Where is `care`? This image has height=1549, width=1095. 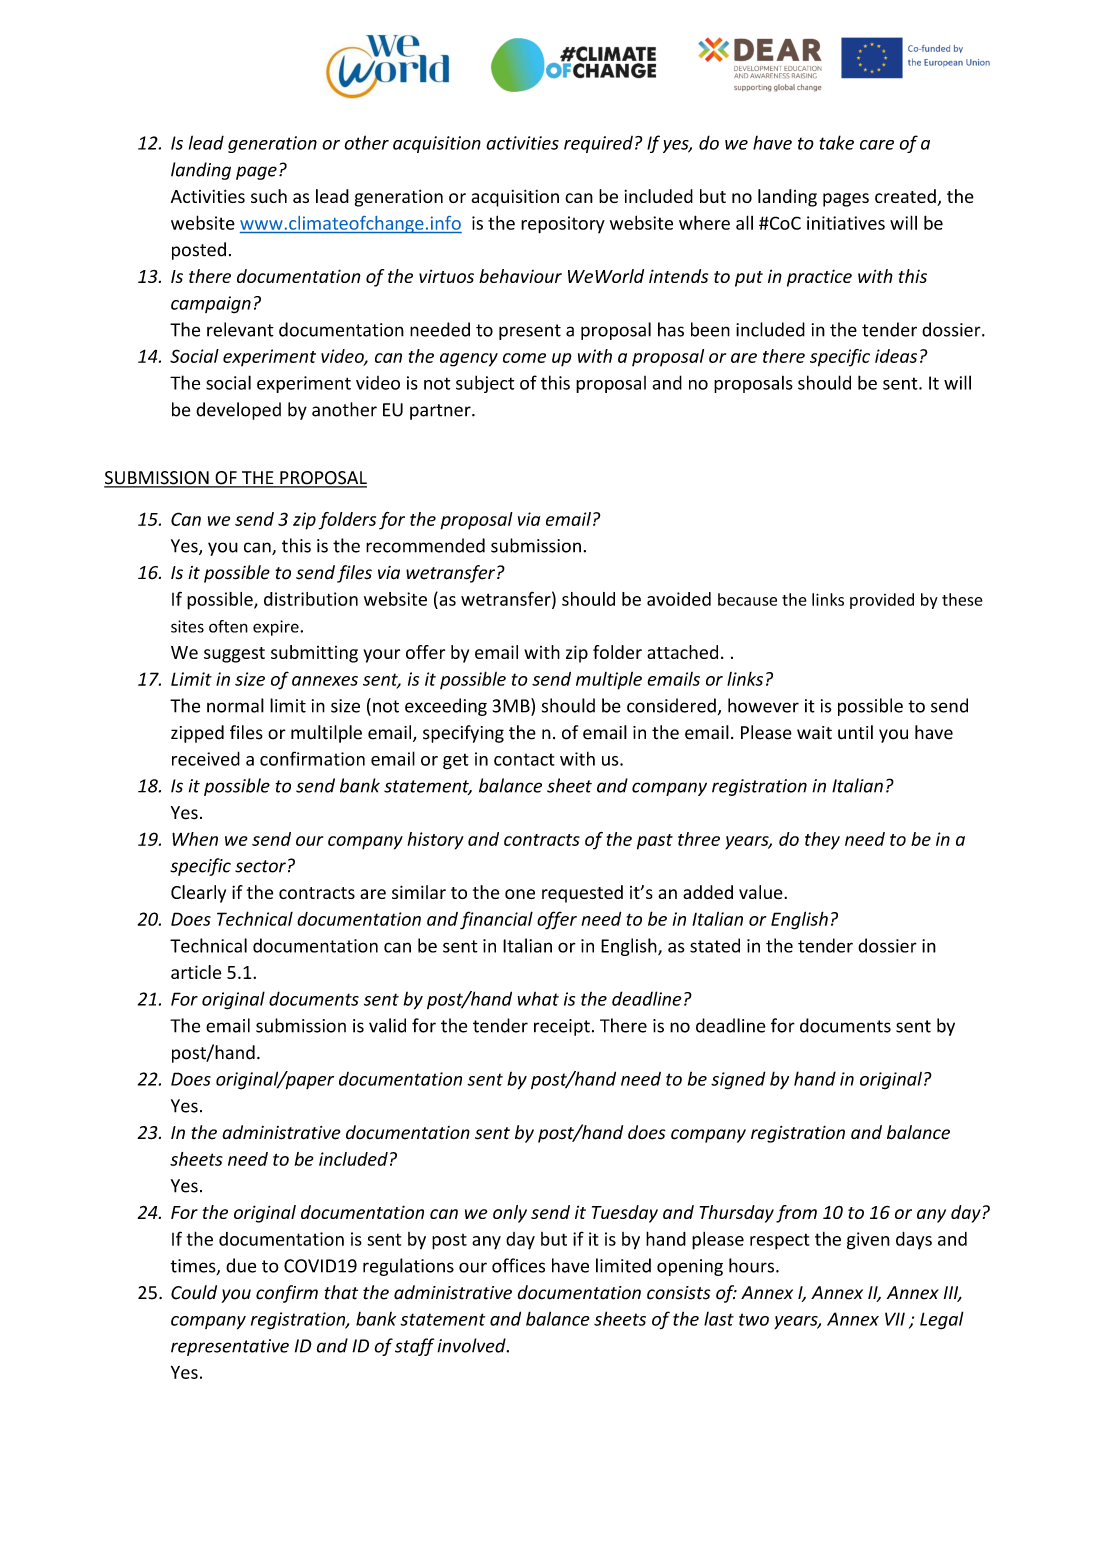
care is located at coordinates (877, 145).
